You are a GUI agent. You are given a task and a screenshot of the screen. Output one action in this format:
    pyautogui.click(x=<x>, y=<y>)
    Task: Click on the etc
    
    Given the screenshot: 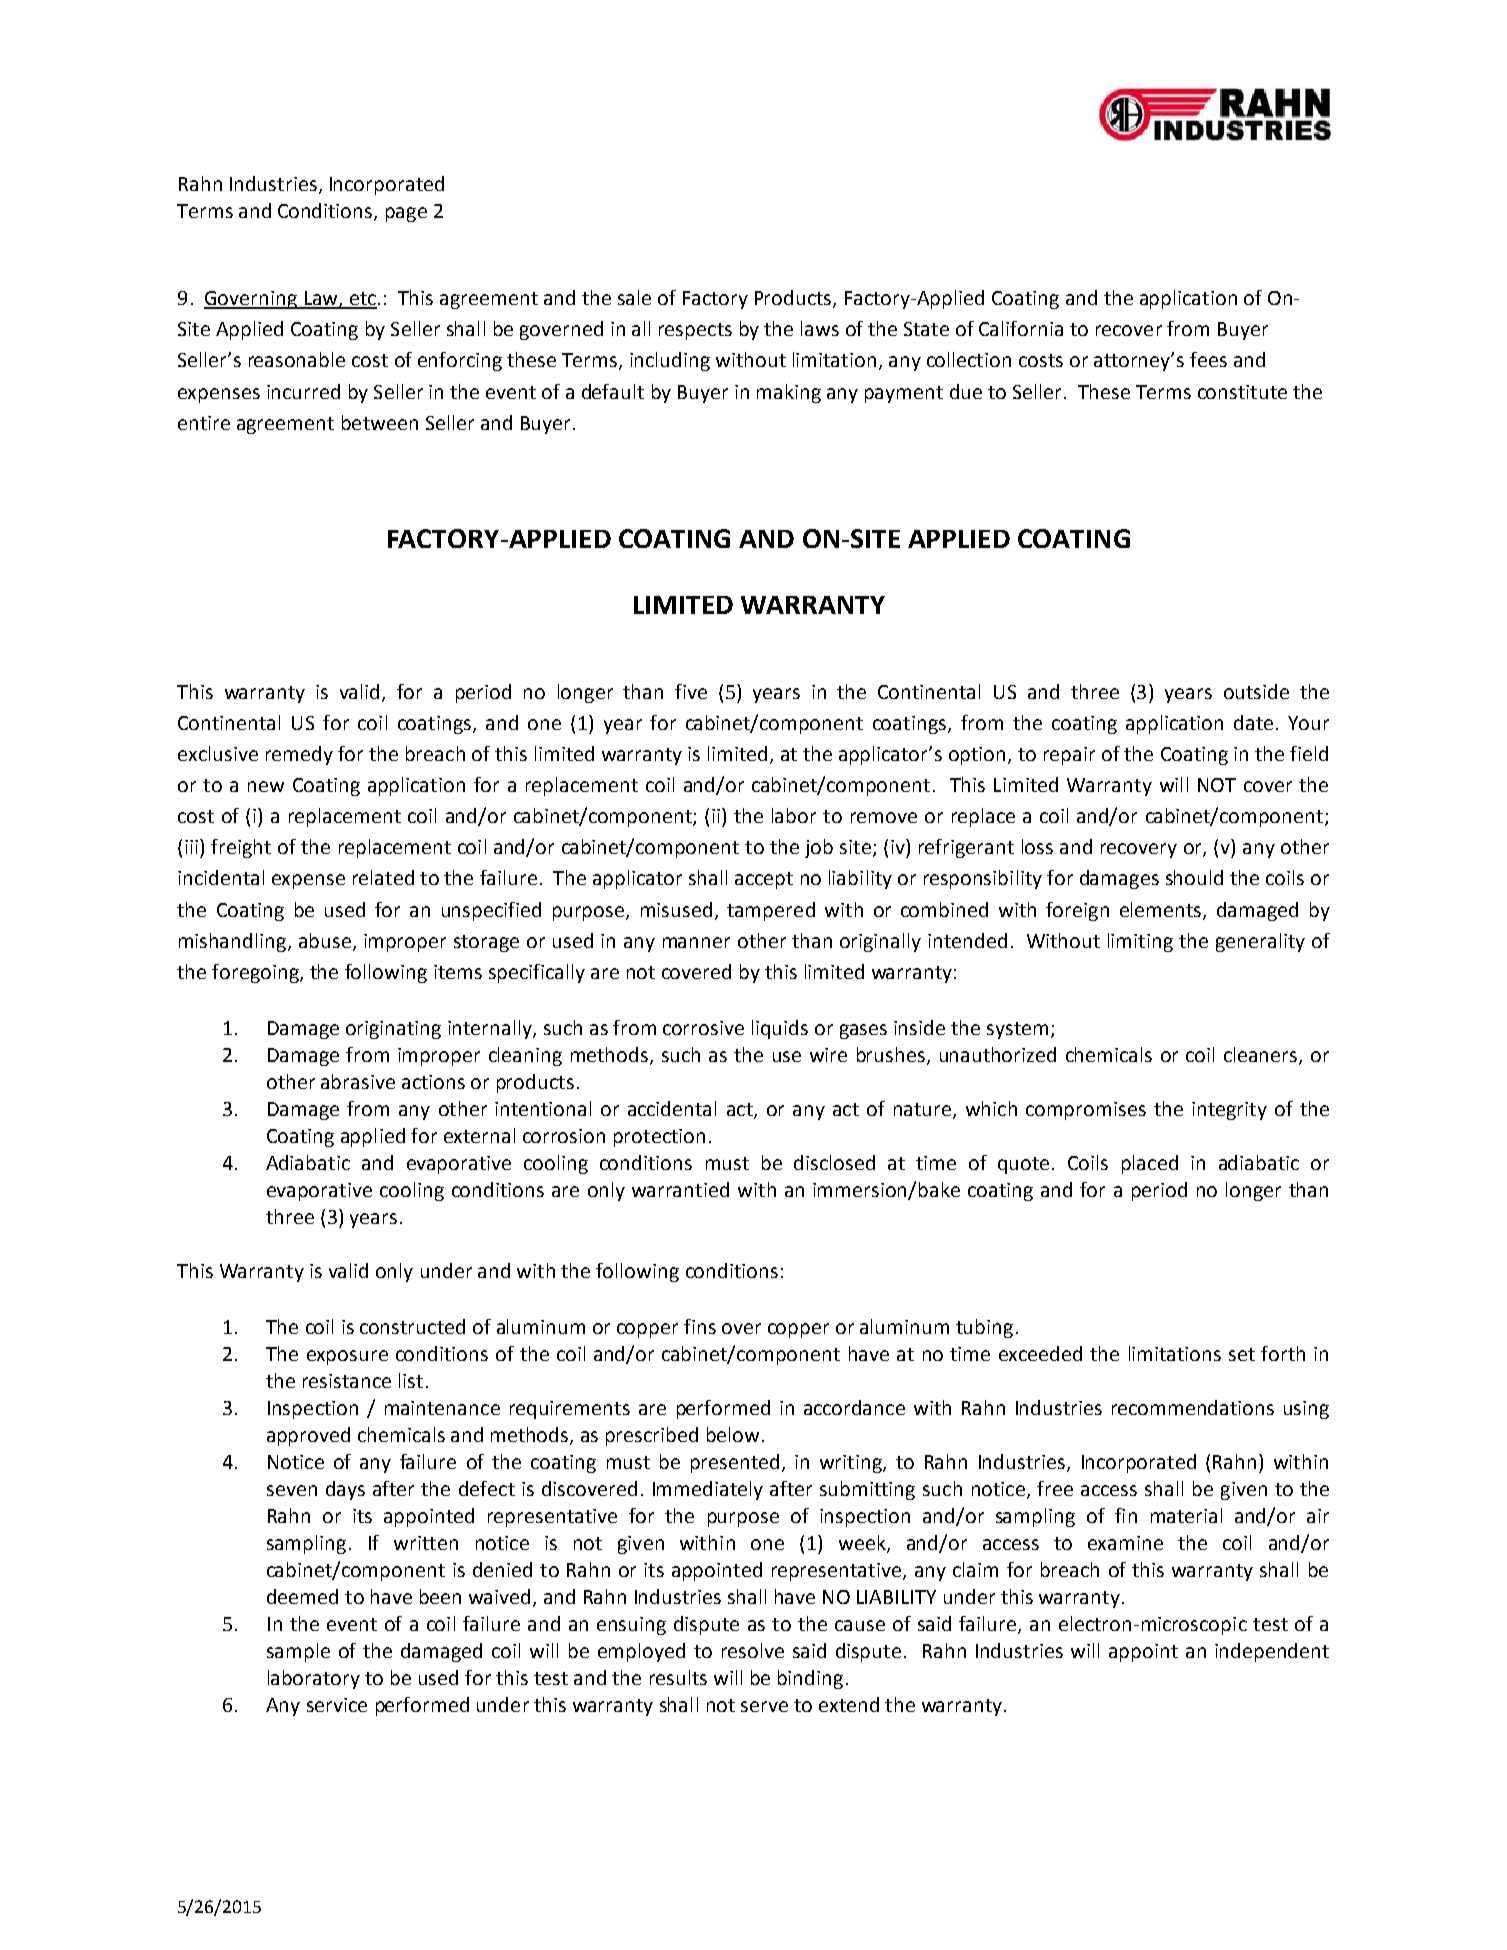 What is the action you would take?
    pyautogui.click(x=362, y=300)
